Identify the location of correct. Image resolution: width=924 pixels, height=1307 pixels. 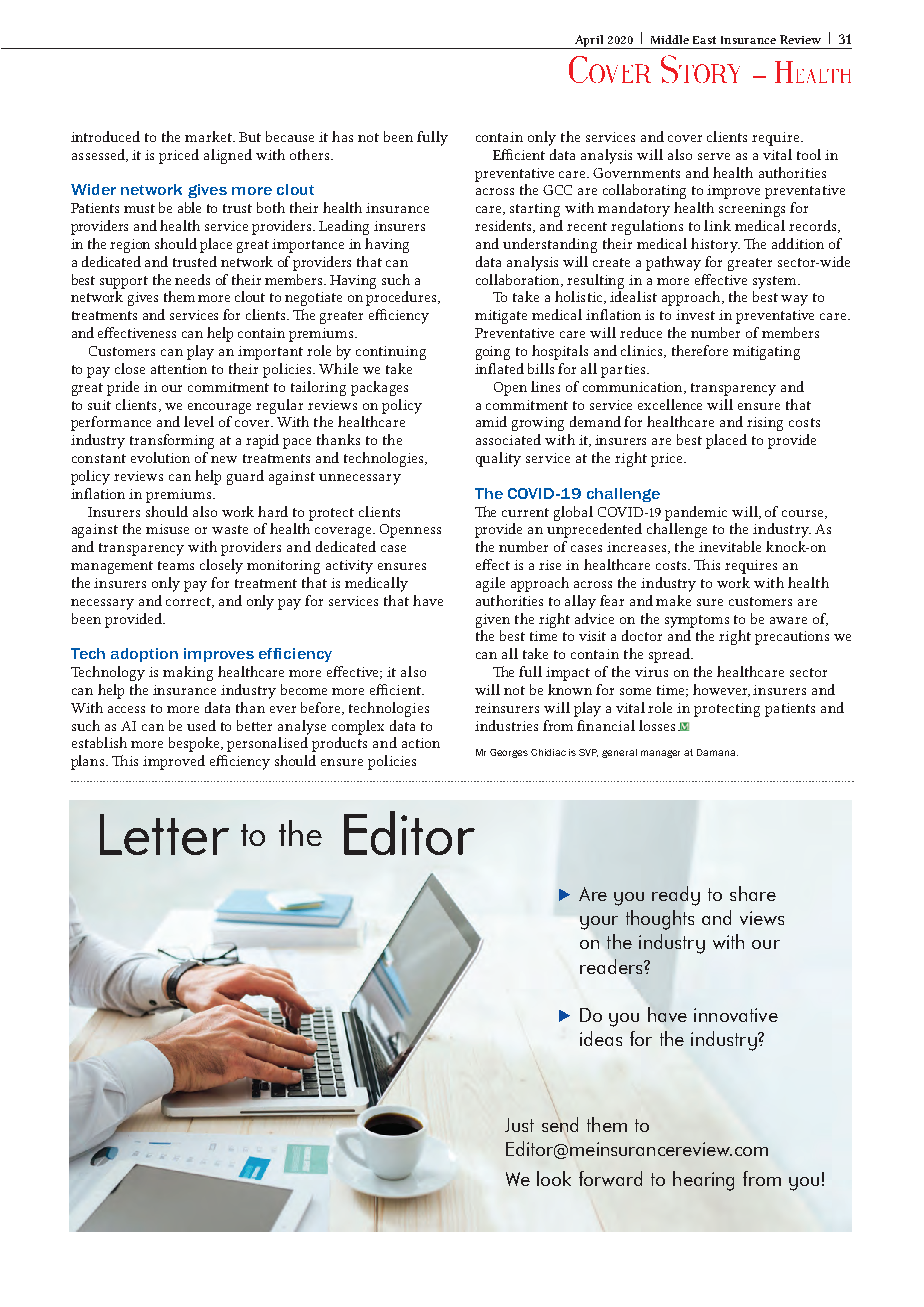
(190, 602).
